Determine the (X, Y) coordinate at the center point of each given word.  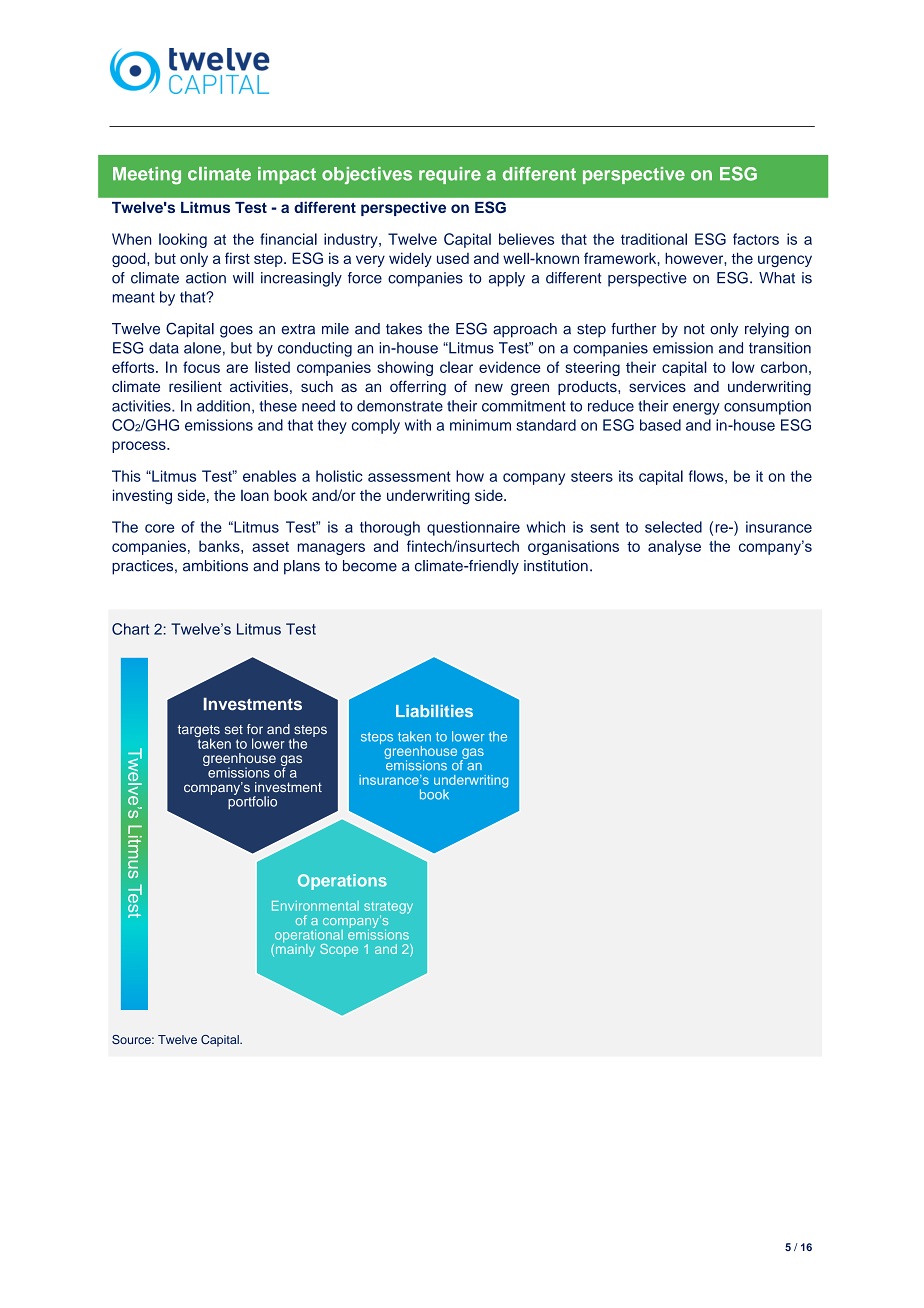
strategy (388, 909)
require (450, 175)
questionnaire (473, 528)
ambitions (215, 566)
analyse (674, 547)
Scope (339, 950)
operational (308, 937)
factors (756, 239)
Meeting (147, 176)
